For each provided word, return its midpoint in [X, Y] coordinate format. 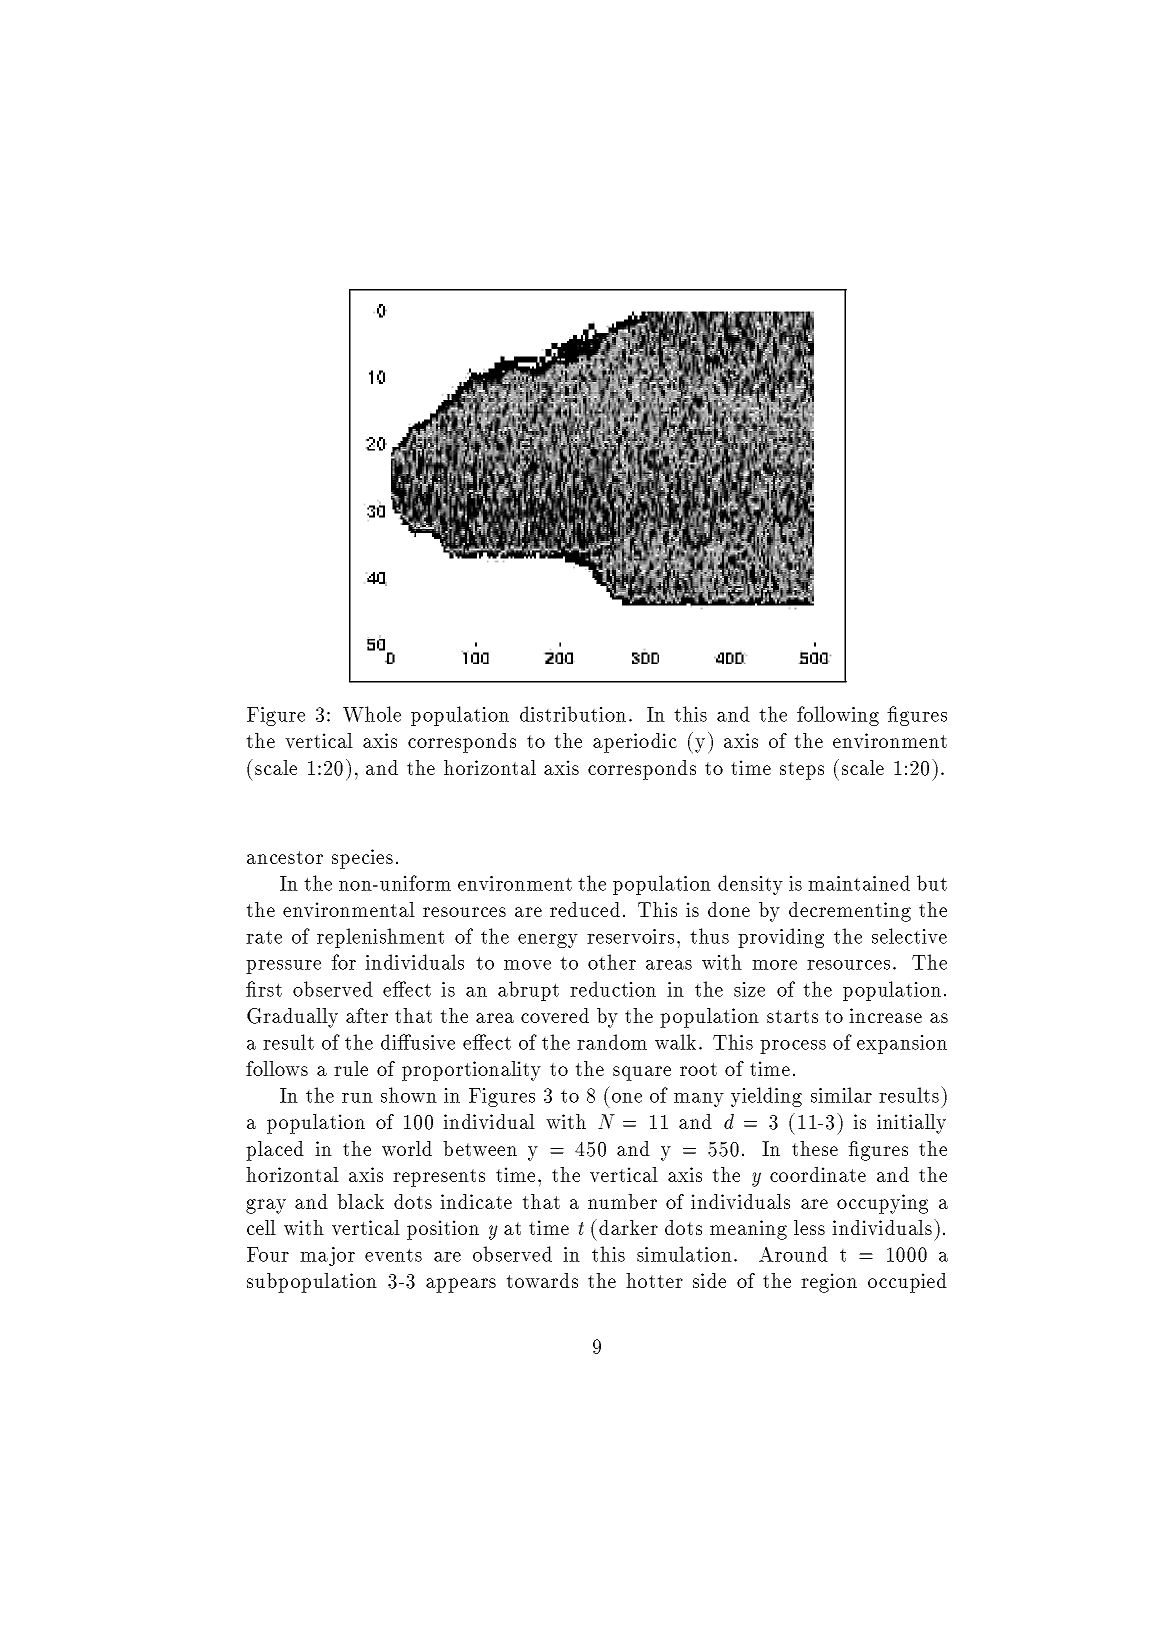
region [829, 1283]
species [362, 859]
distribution [573, 714]
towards [542, 1280]
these [815, 1148]
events [393, 1255]
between [480, 1148]
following [838, 716]
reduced [585, 909]
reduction [613, 989]
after [367, 1015]
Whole [372, 714]
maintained [859, 883]
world [407, 1148]
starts [792, 1016]
